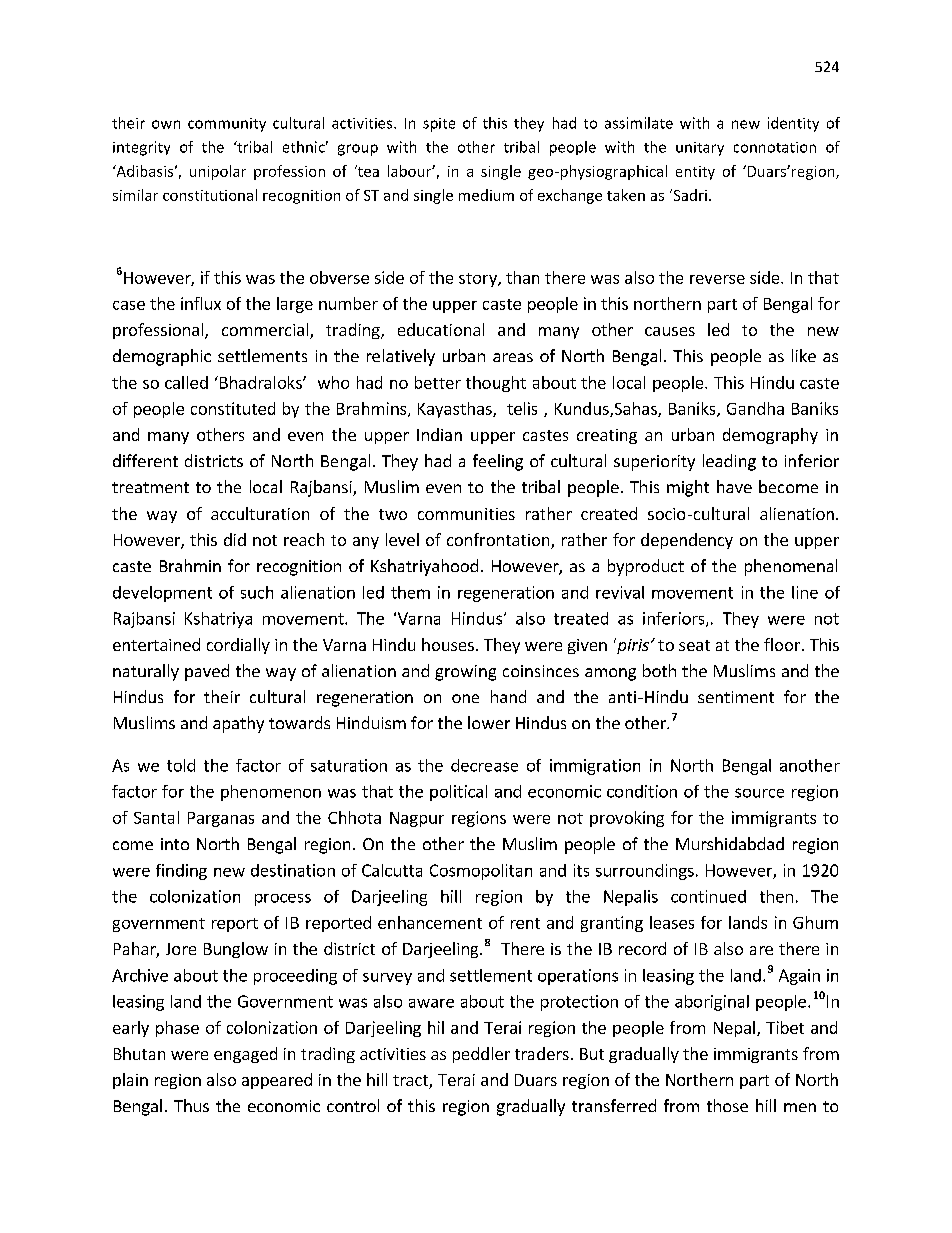 The height and width of the screenshot is (1233, 952). I want to click on cordially, so click(238, 646).
